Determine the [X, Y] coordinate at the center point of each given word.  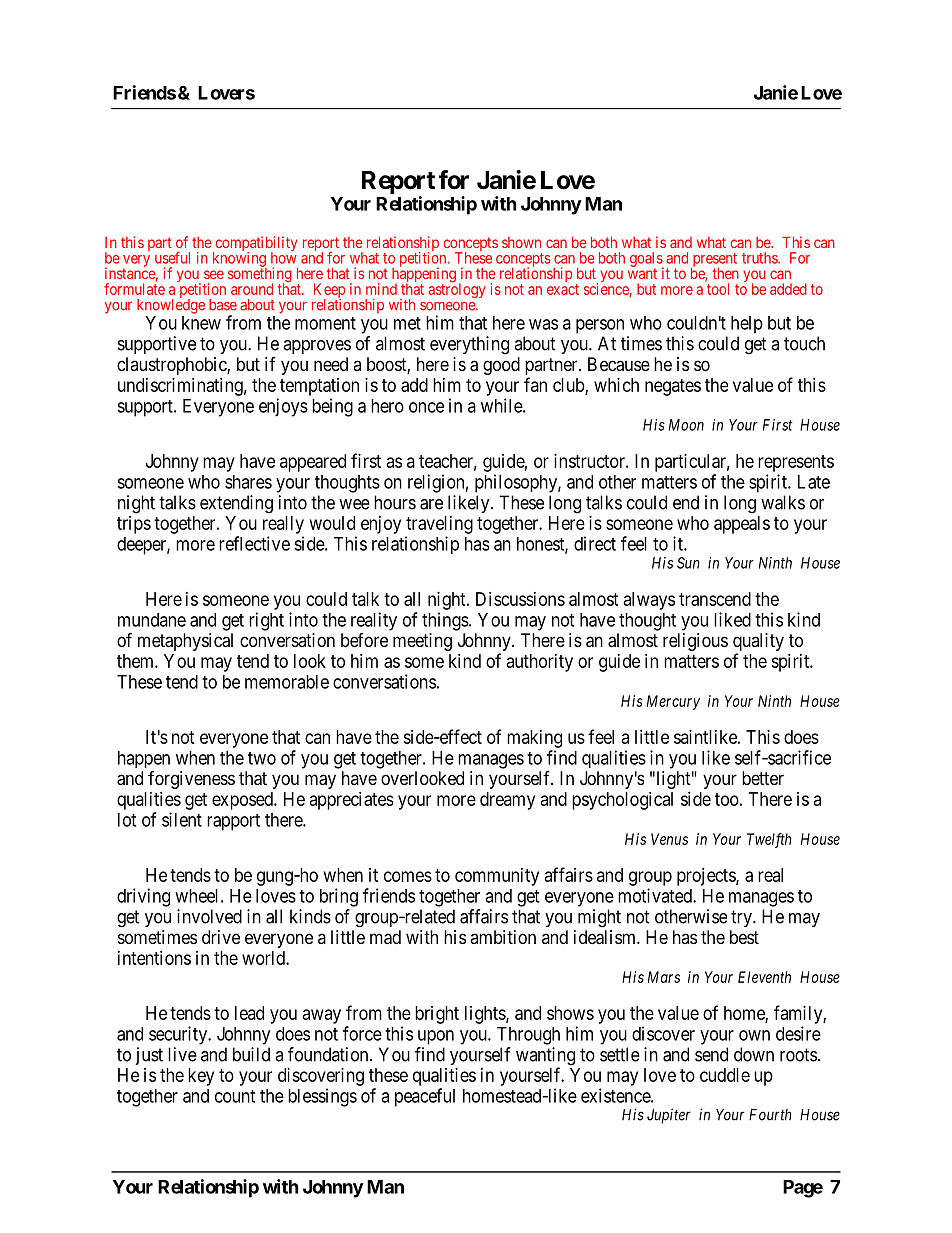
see [214, 274]
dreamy [507, 801]
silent [182, 819]
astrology [457, 290]
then [726, 273]
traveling [439, 525]
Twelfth [769, 840]
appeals [742, 525]
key [201, 1077]
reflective [254, 543]
